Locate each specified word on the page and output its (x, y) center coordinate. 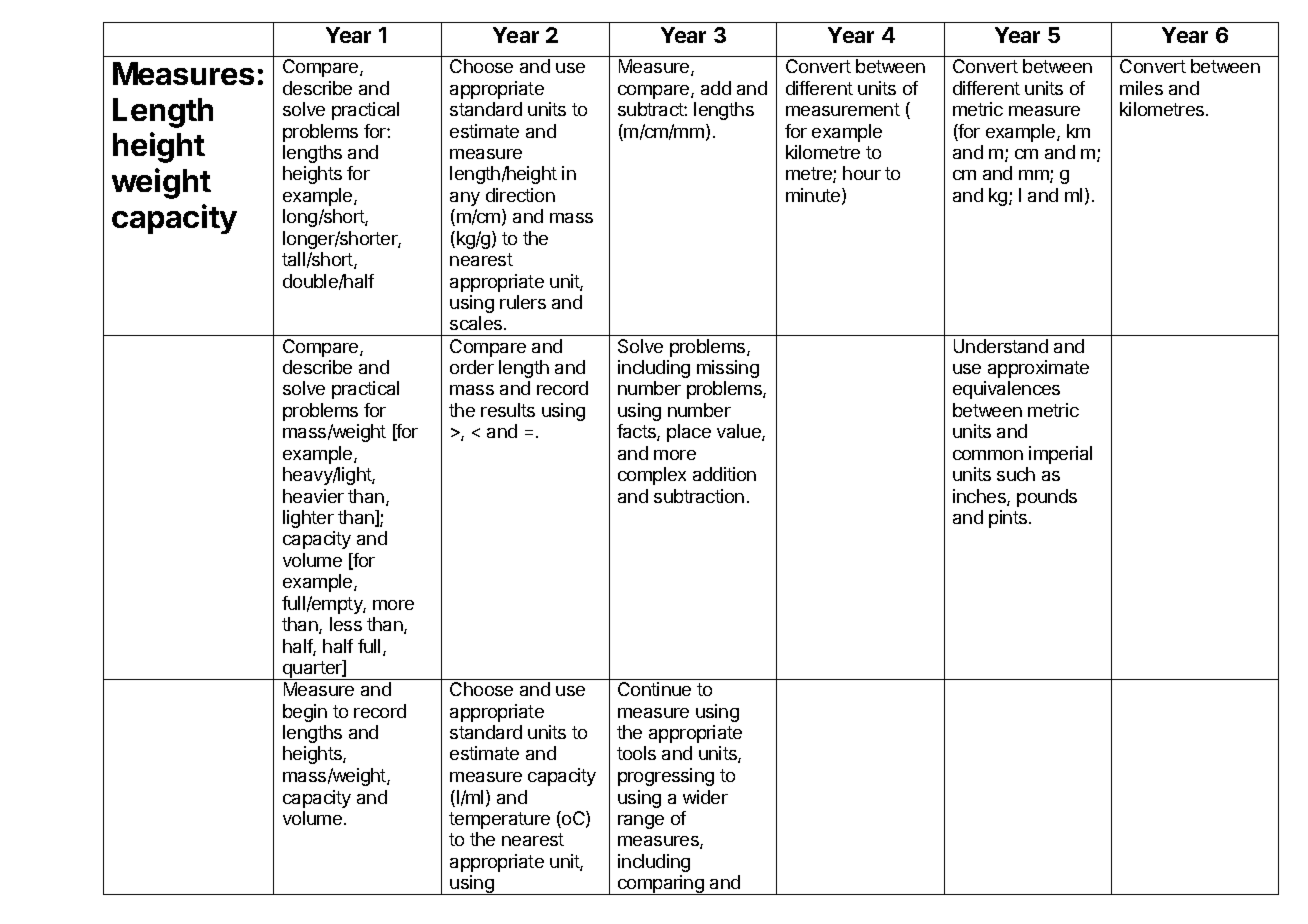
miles (1141, 88)
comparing (661, 885)
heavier (313, 496)
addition (724, 474)
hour (862, 173)
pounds (1047, 498)
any (465, 199)
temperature (499, 820)
